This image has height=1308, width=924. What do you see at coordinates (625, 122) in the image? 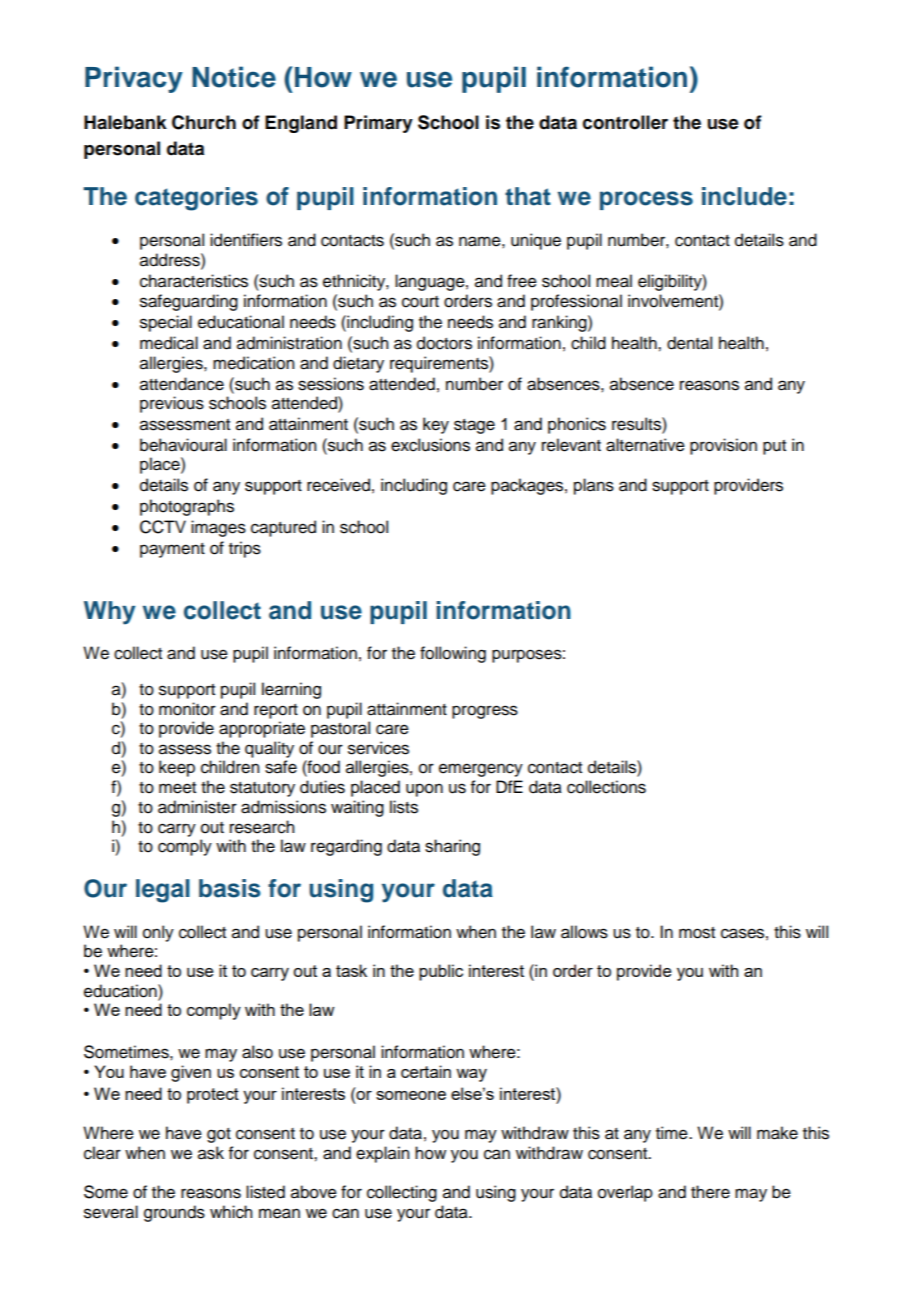
I see `controller` at bounding box center [625, 122].
